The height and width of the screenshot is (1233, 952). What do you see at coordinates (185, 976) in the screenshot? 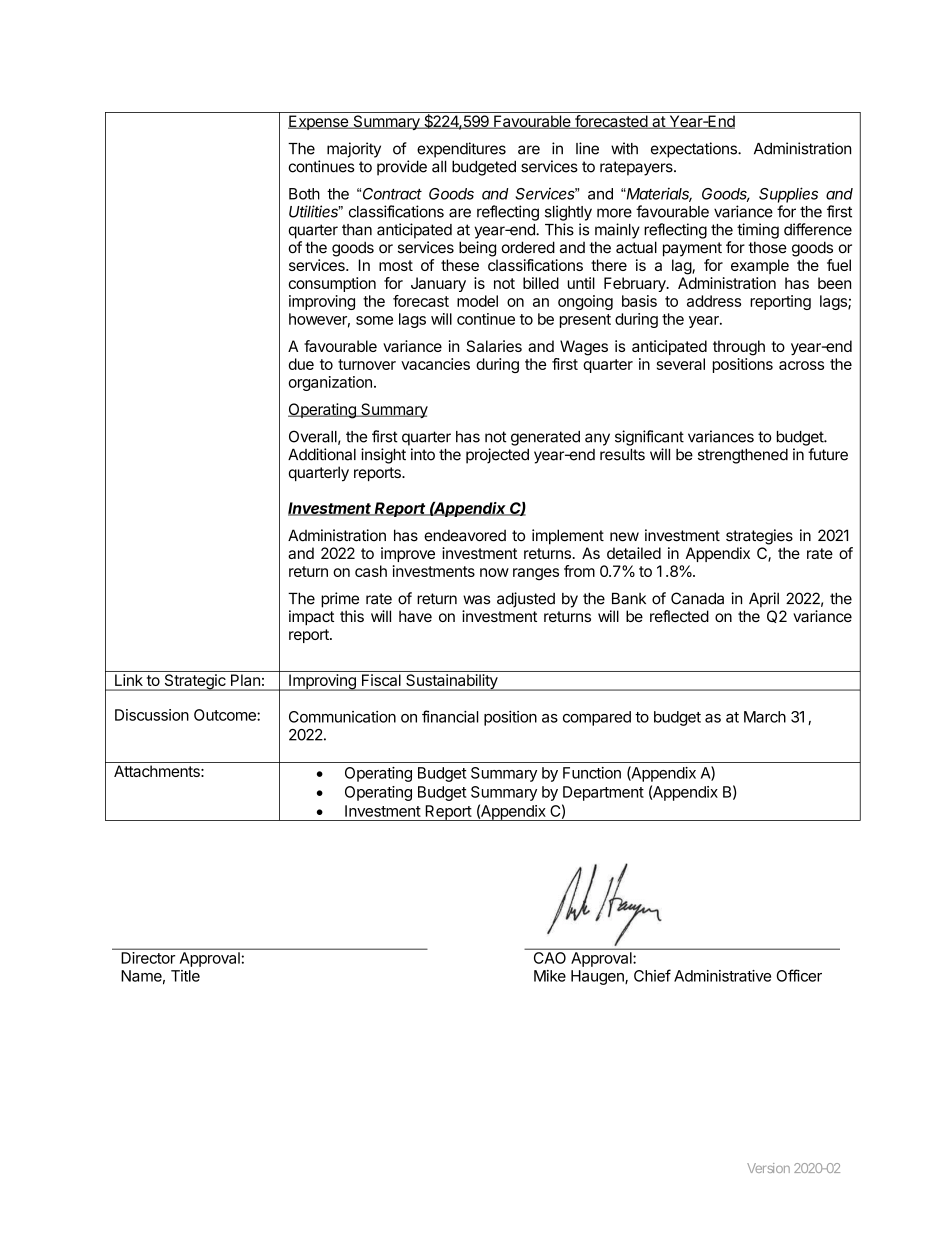
I see `Title` at bounding box center [185, 976].
